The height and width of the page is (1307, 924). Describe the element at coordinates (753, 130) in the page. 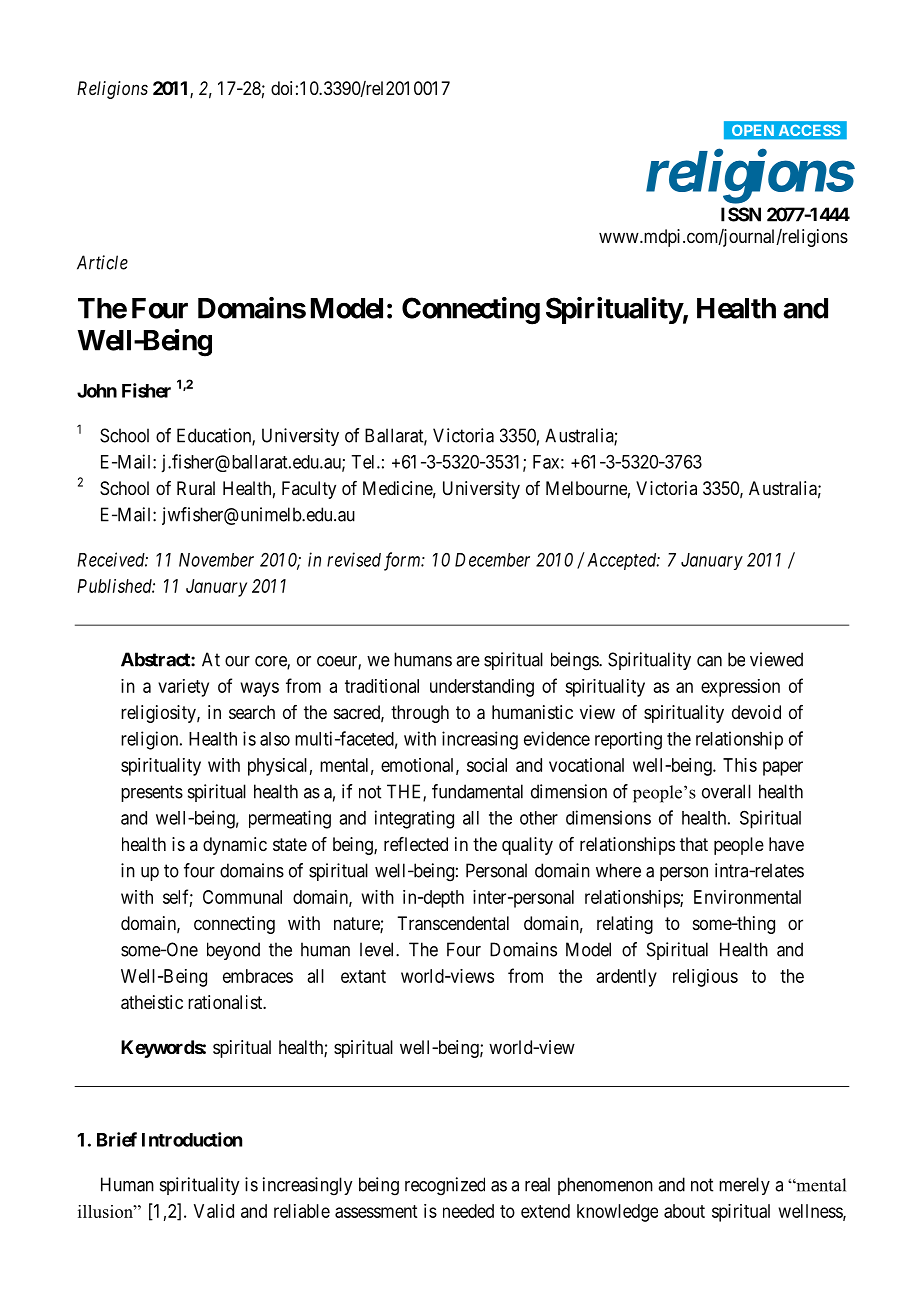

I see `OPEN` at that location.
